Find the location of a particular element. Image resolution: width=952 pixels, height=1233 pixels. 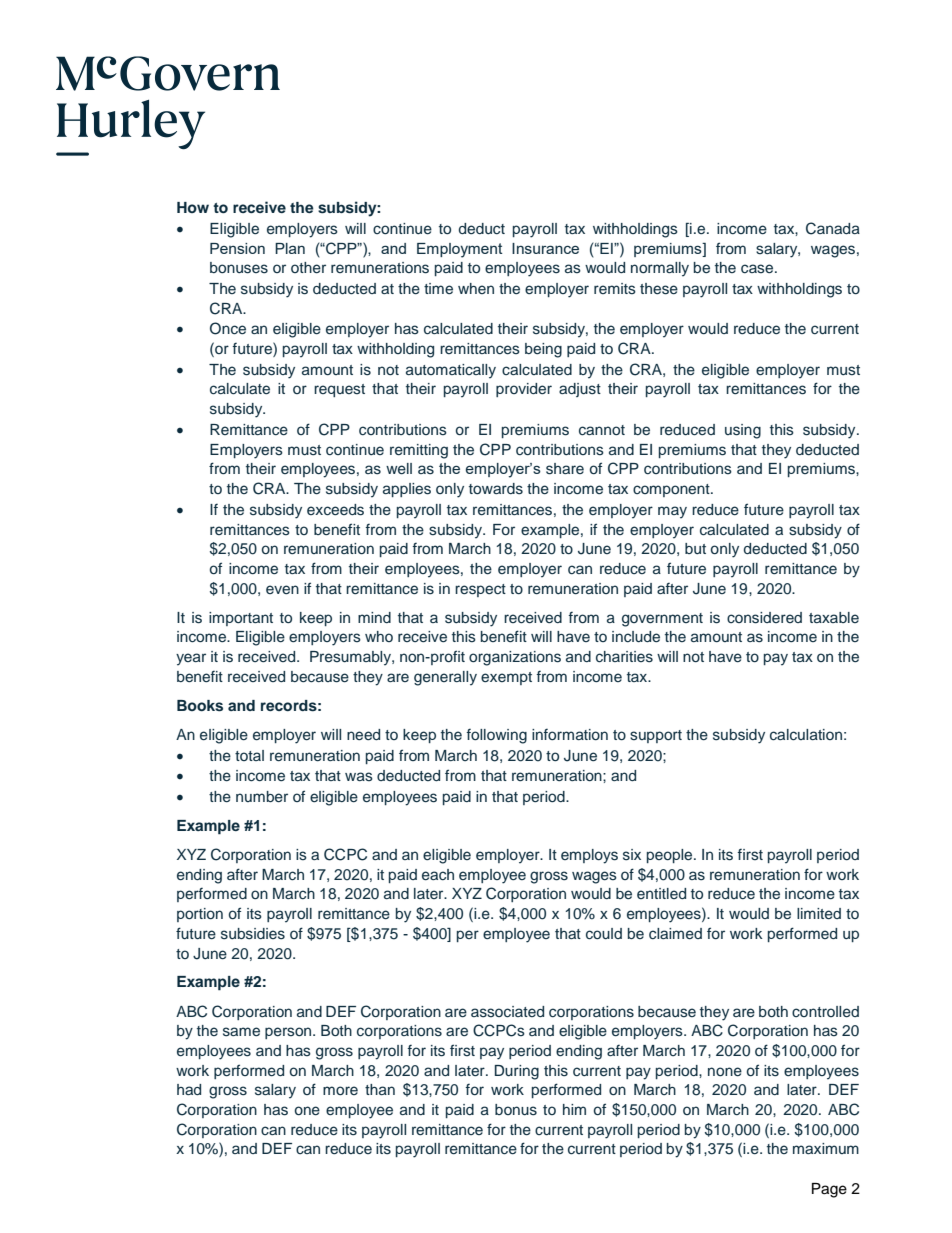

case is located at coordinates (758, 269).
